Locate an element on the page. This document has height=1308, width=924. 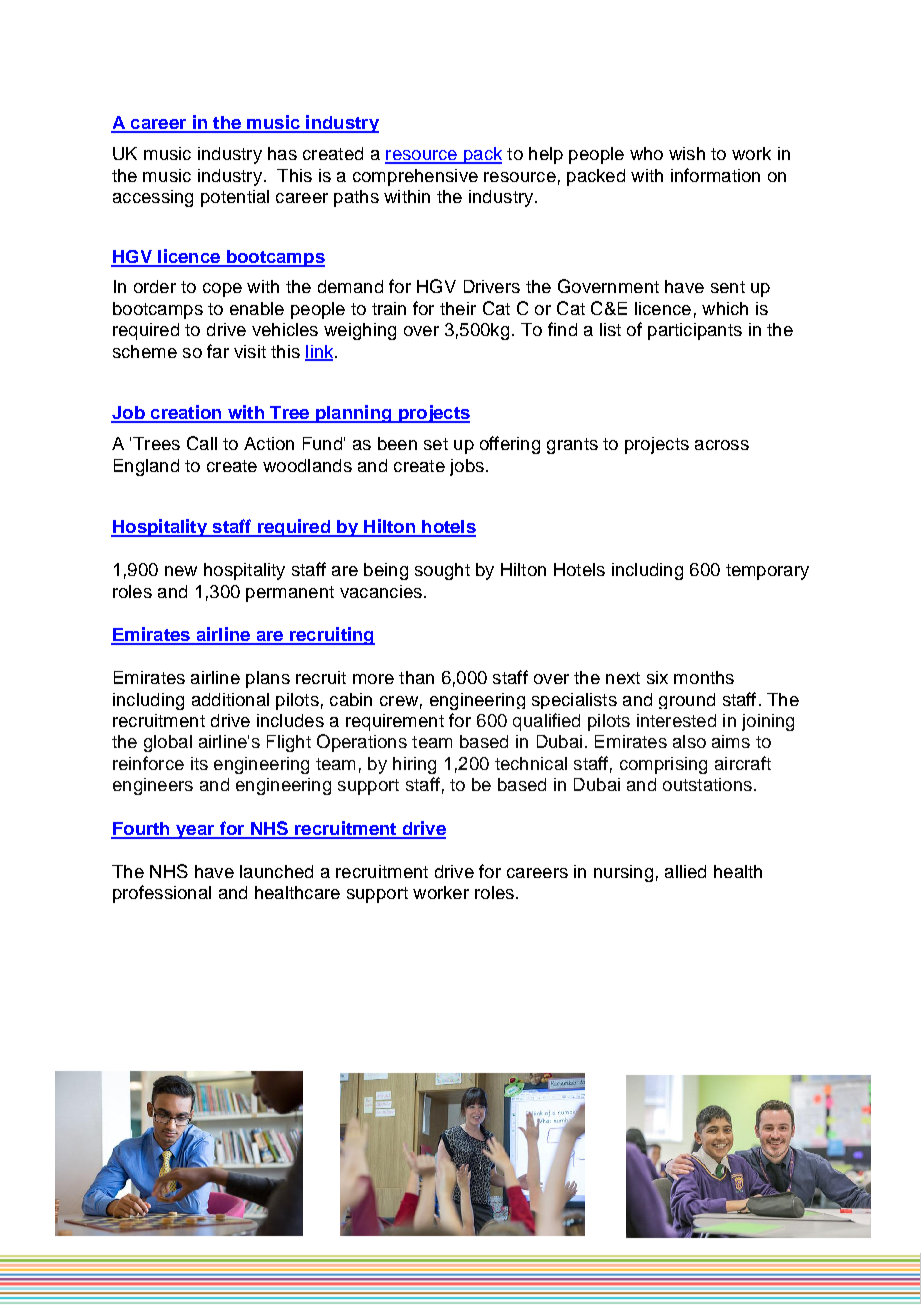
allied is located at coordinates (685, 871).
